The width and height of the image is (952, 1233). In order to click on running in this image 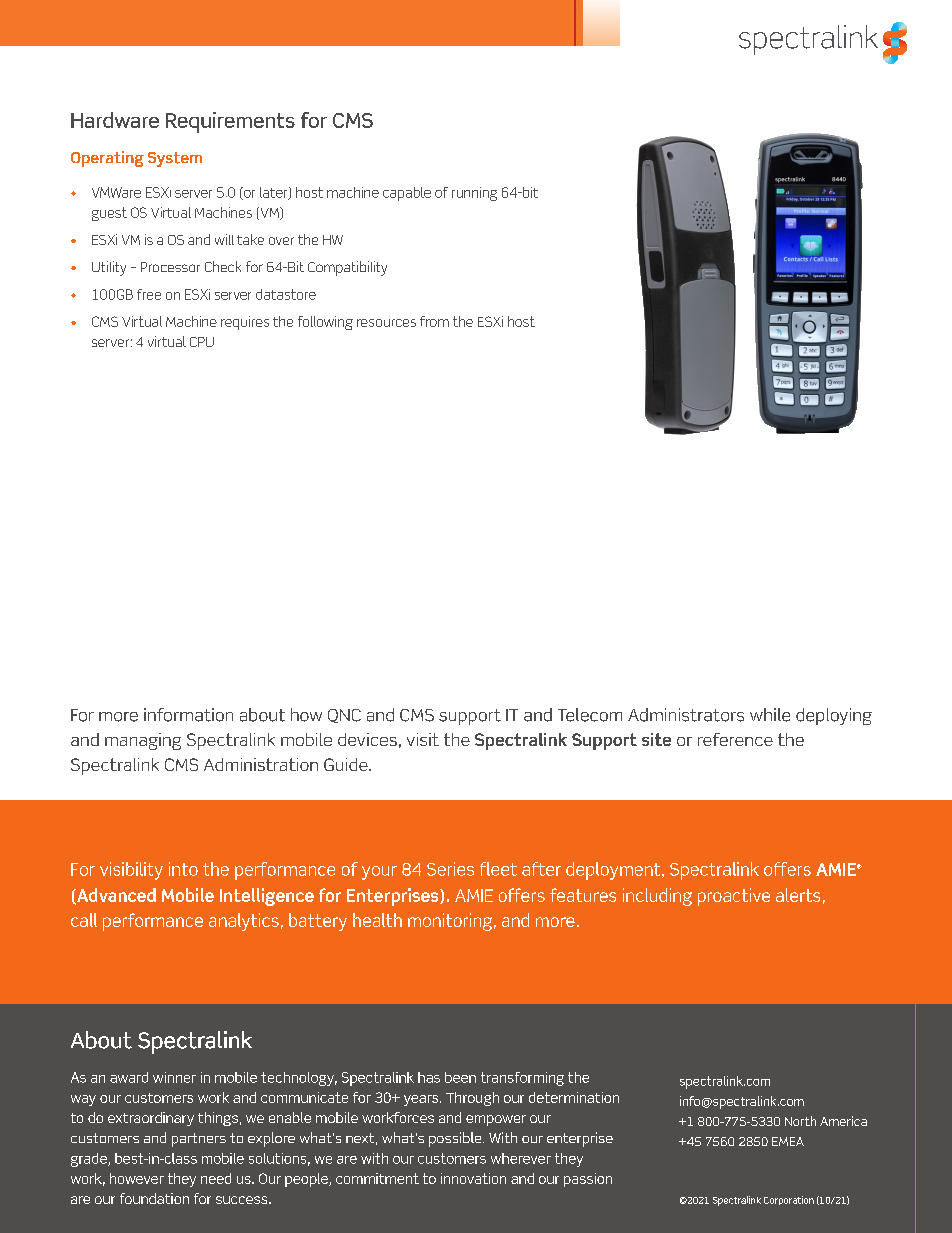, I will do `click(474, 194)`.
